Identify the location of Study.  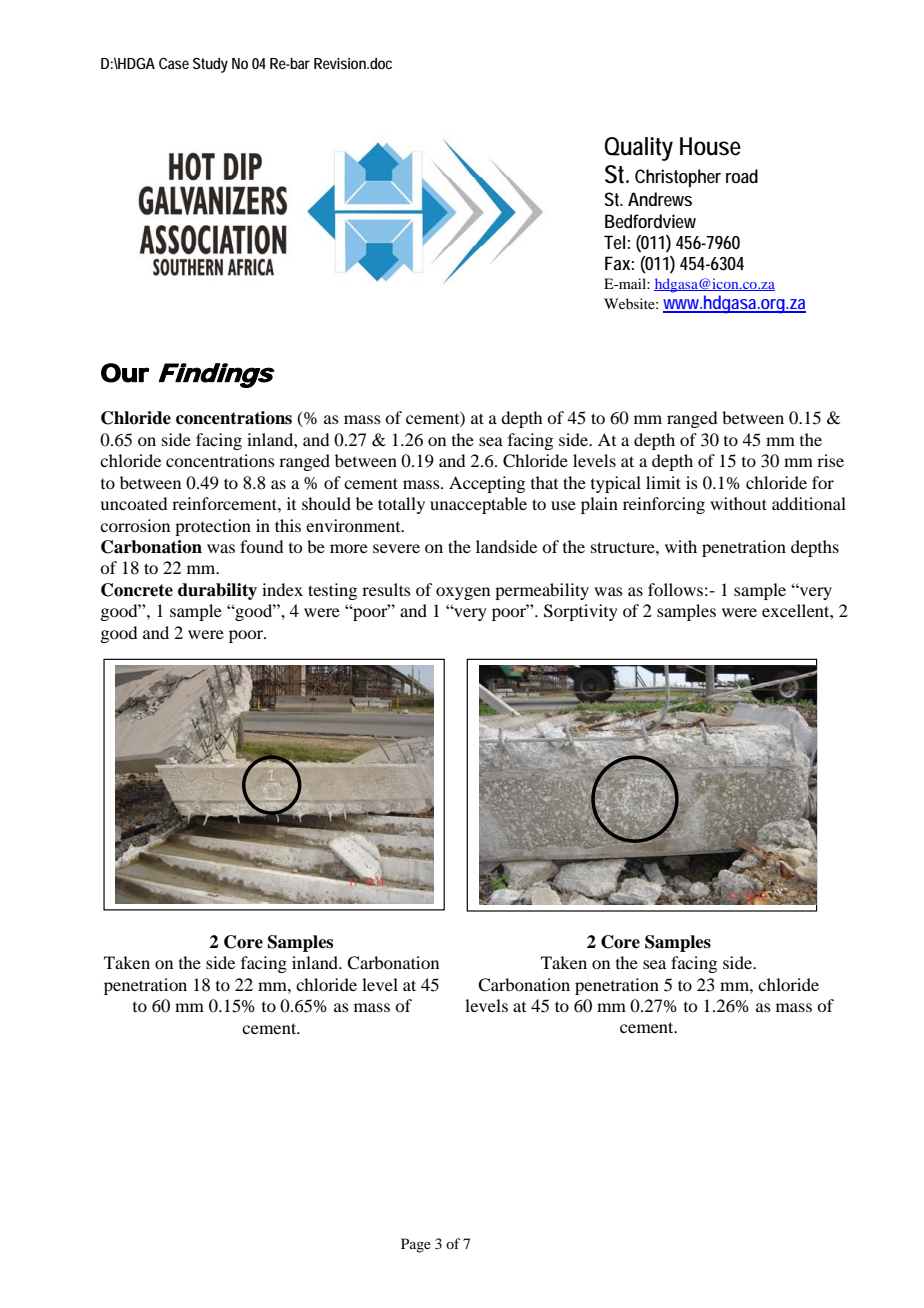
(210, 65).
